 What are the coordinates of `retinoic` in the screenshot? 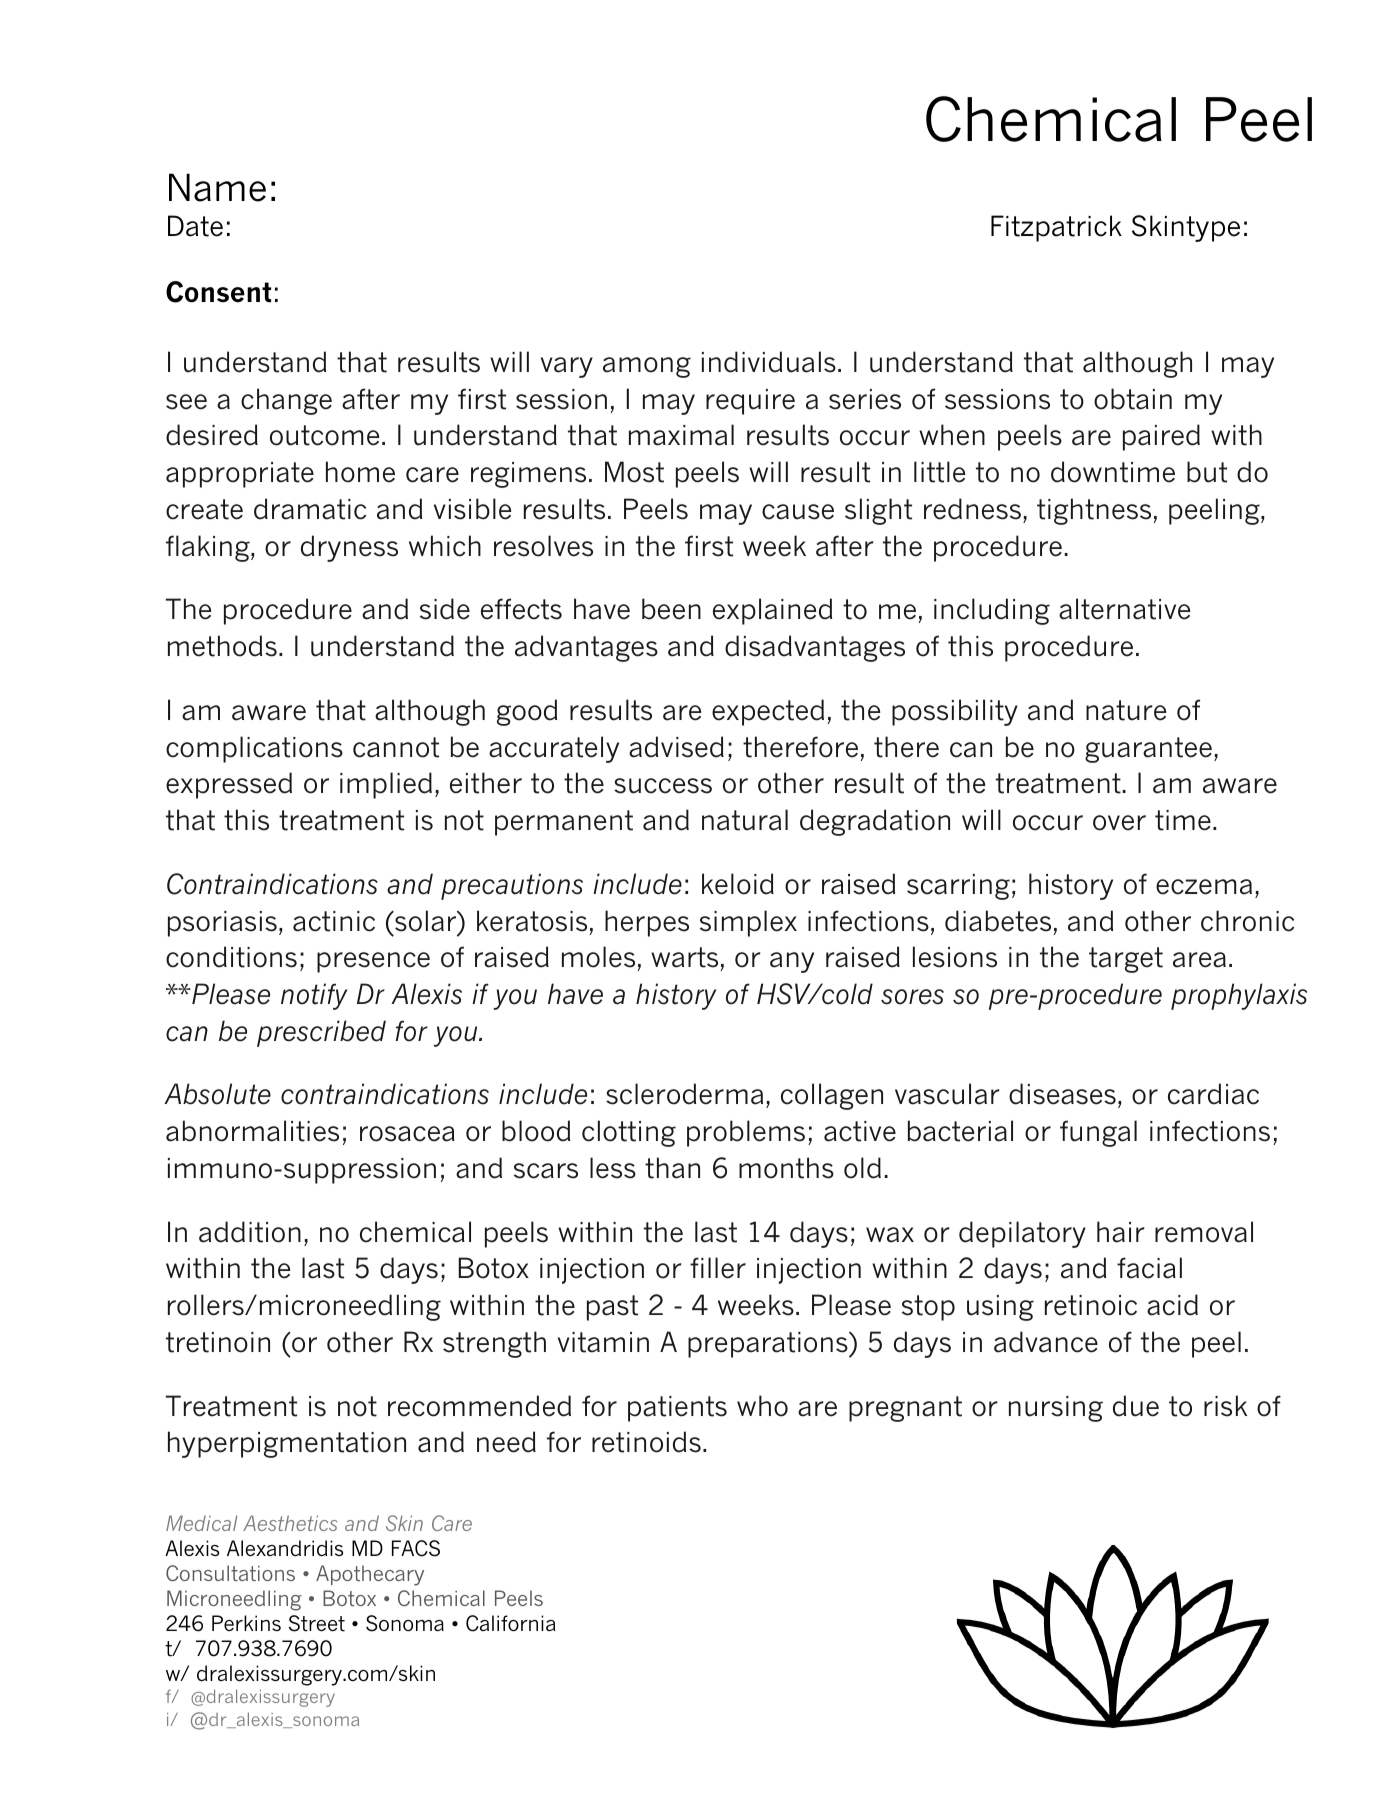 It's located at (1091, 1305).
